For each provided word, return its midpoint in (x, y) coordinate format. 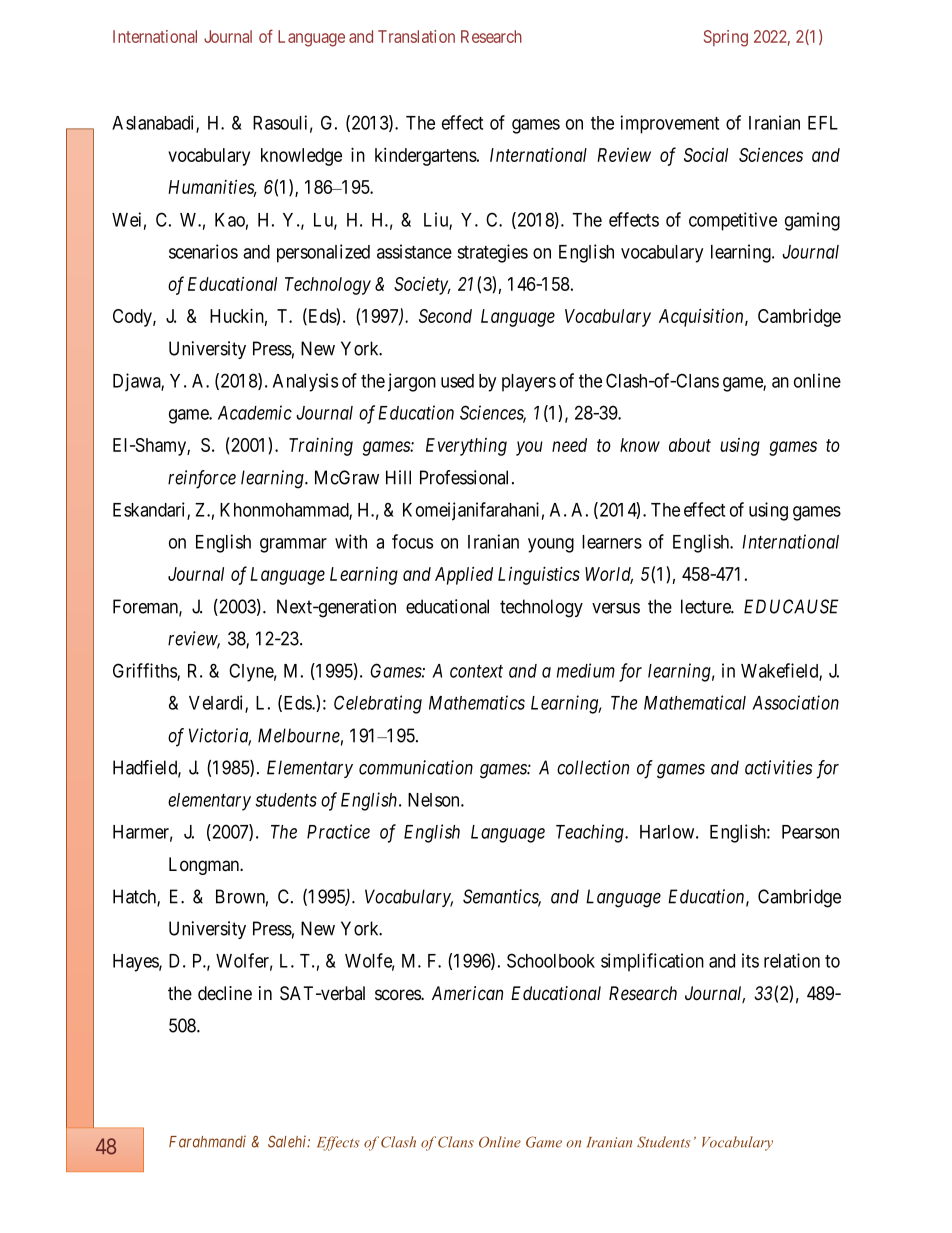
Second (445, 316)
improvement (669, 124)
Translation (416, 36)
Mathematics (477, 702)
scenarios (203, 251)
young (551, 545)
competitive (733, 221)
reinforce (202, 479)
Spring (726, 38)
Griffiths (145, 671)
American (467, 993)
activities (778, 767)
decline (225, 993)
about (690, 445)
